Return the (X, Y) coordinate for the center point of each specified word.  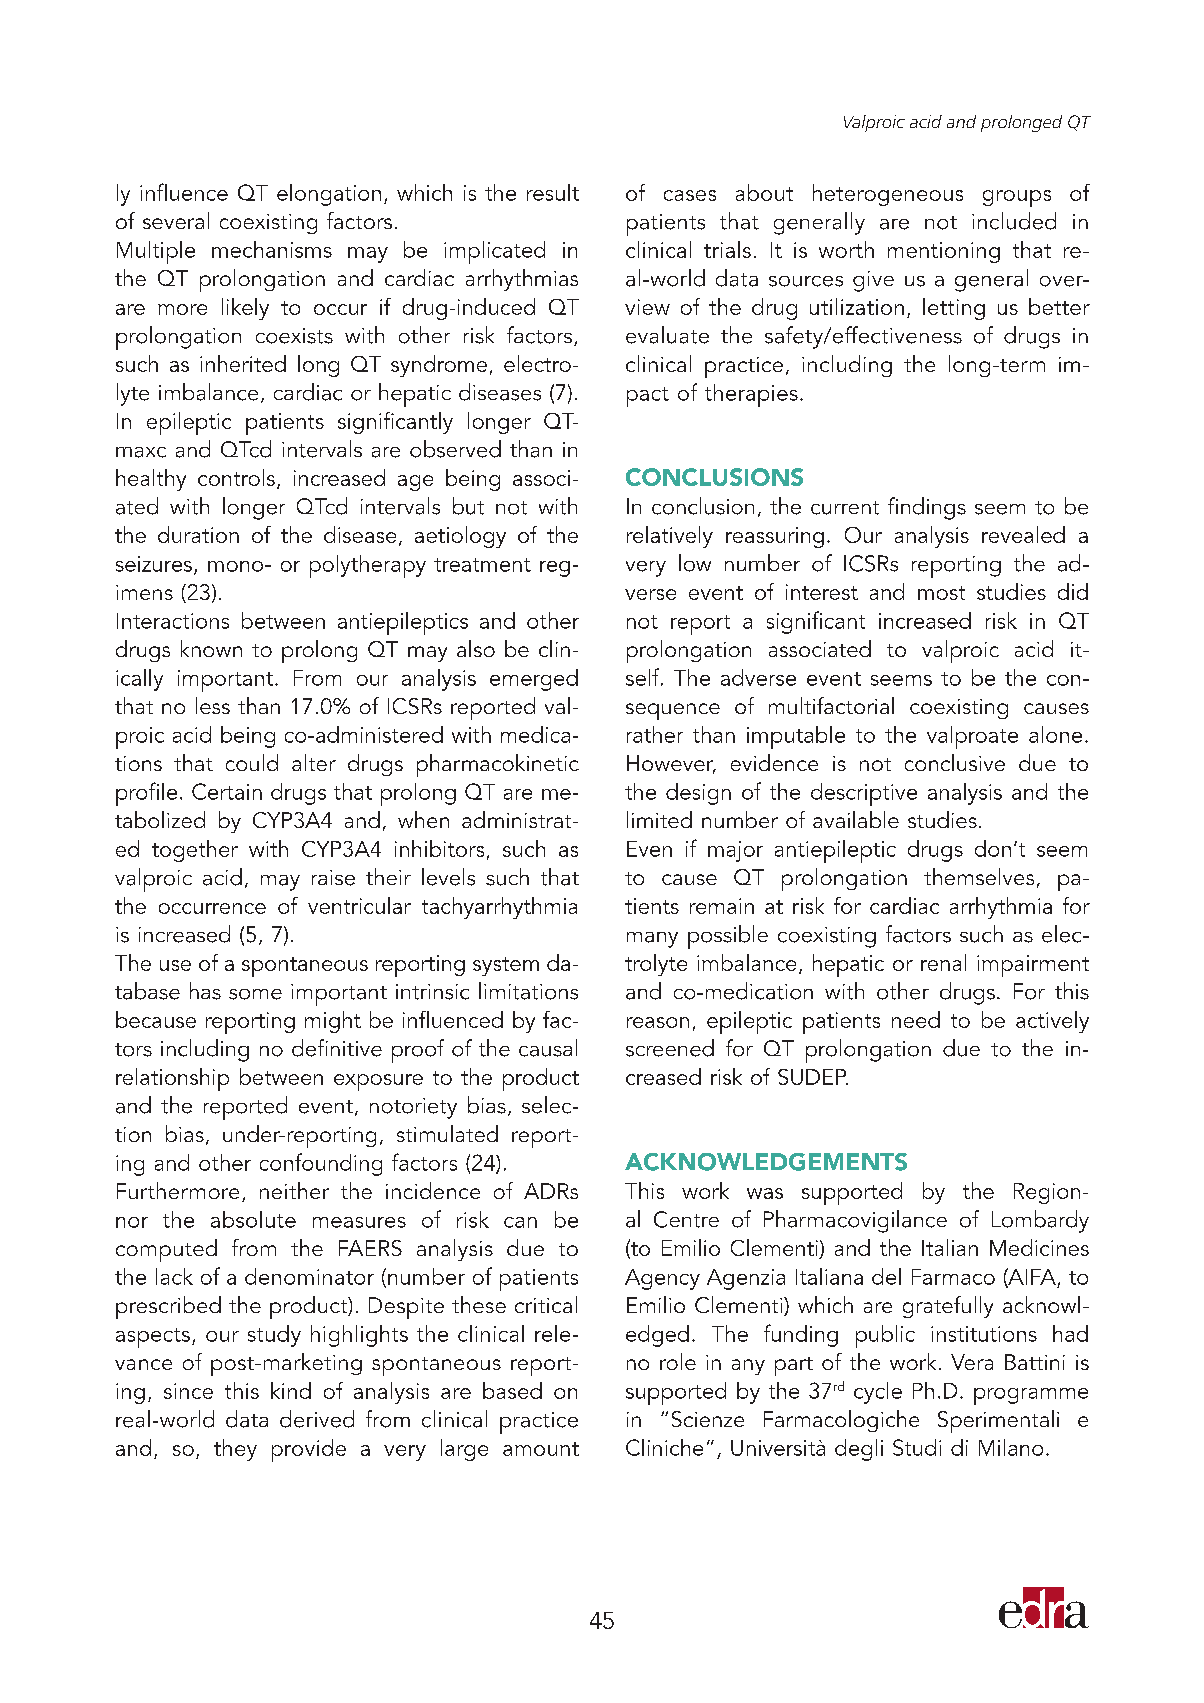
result (553, 192)
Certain (227, 791)
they (235, 1450)
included (1014, 221)
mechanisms (272, 249)
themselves (979, 876)
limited (659, 819)
